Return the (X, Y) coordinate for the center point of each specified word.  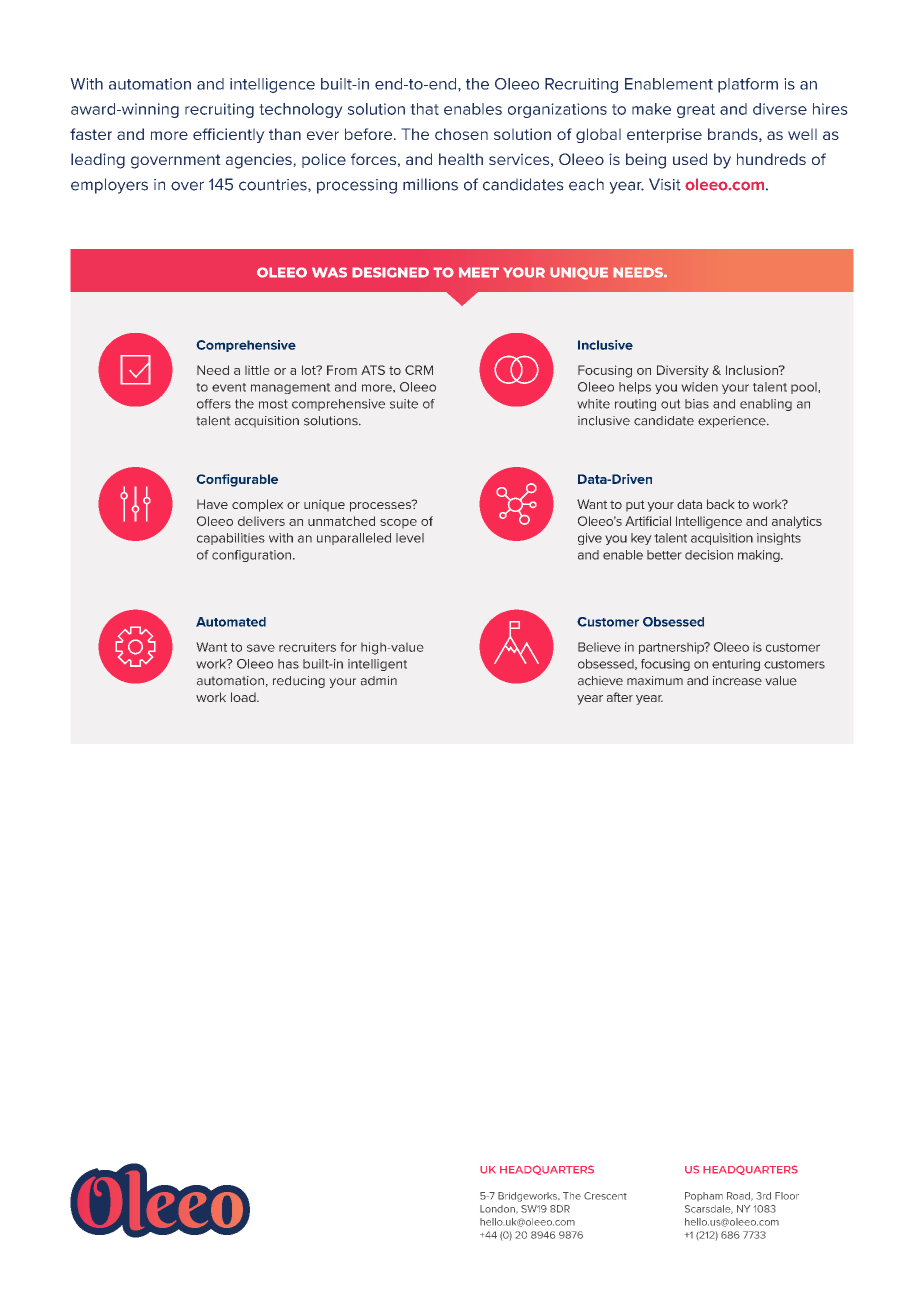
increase (737, 681)
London (498, 1209)
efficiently (229, 135)
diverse (780, 109)
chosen (461, 134)
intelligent (377, 665)
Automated (231, 622)
